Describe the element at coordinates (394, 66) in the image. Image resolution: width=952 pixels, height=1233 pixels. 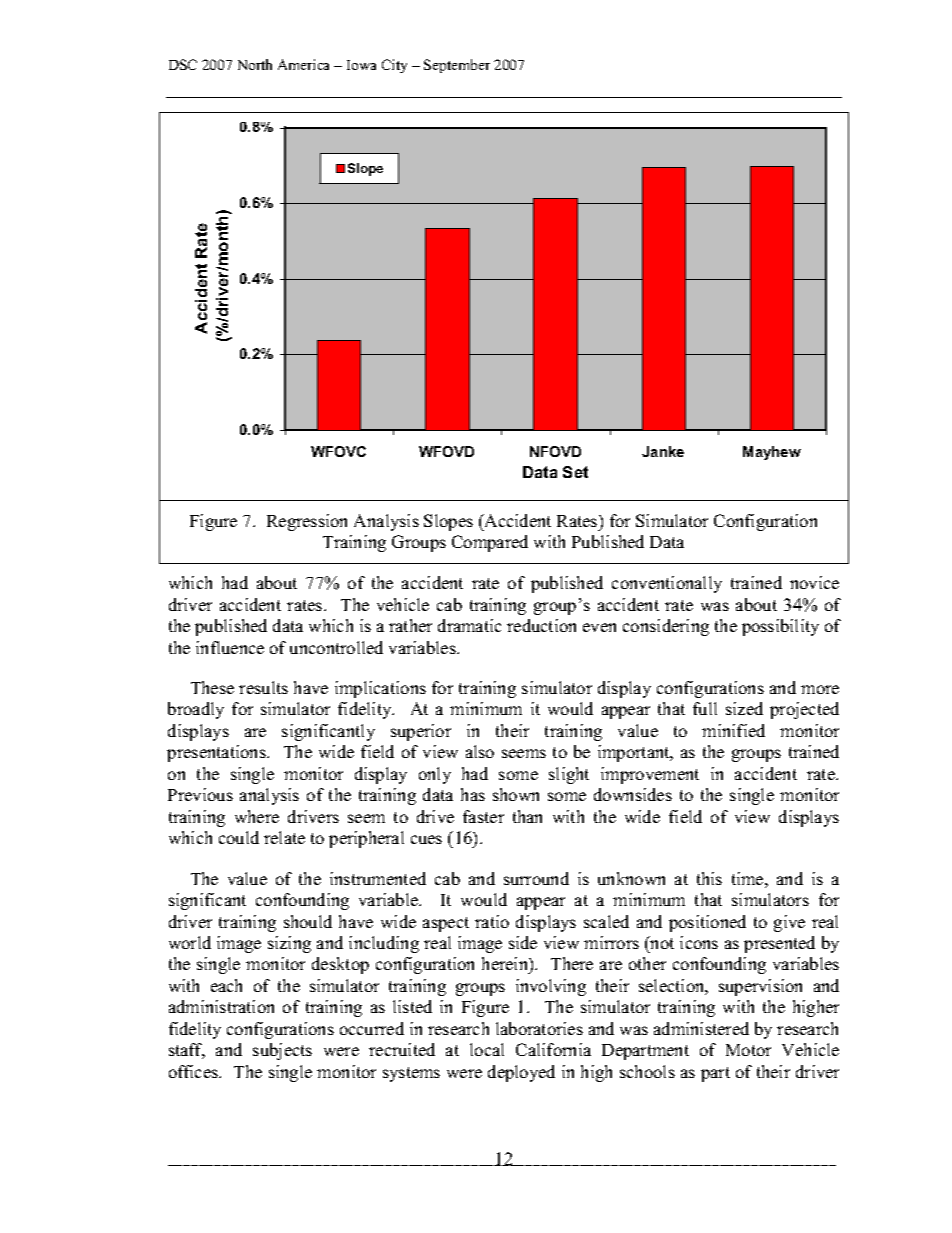
I see `City` at that location.
